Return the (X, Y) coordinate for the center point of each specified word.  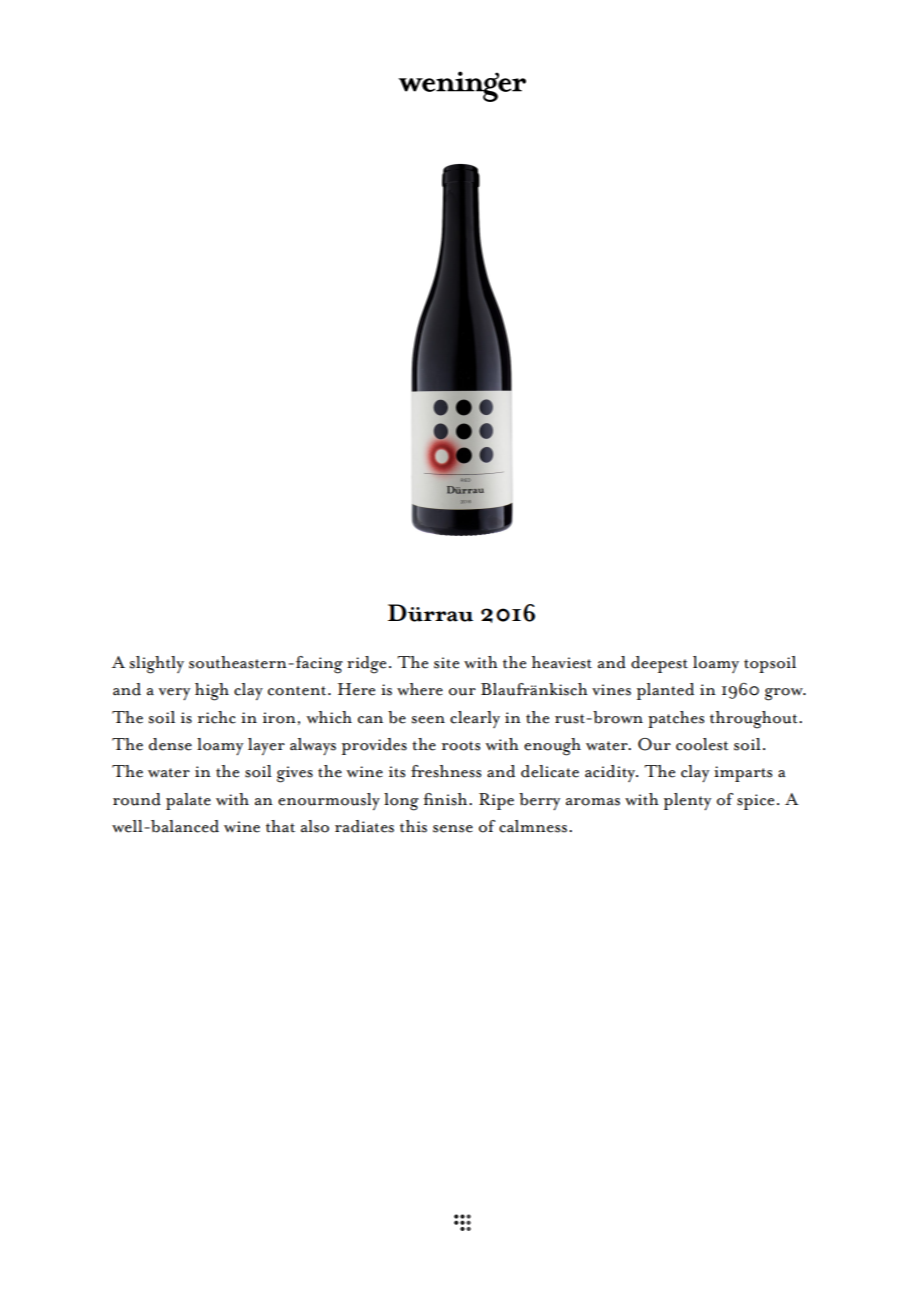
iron (279, 718)
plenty (687, 801)
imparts (743, 774)
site (446, 663)
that (280, 826)
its (397, 772)
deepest (659, 664)
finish (446, 799)
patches (676, 719)
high (212, 692)
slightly (157, 665)
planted (665, 691)
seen (428, 720)
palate (188, 801)
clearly (475, 719)
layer (266, 746)
